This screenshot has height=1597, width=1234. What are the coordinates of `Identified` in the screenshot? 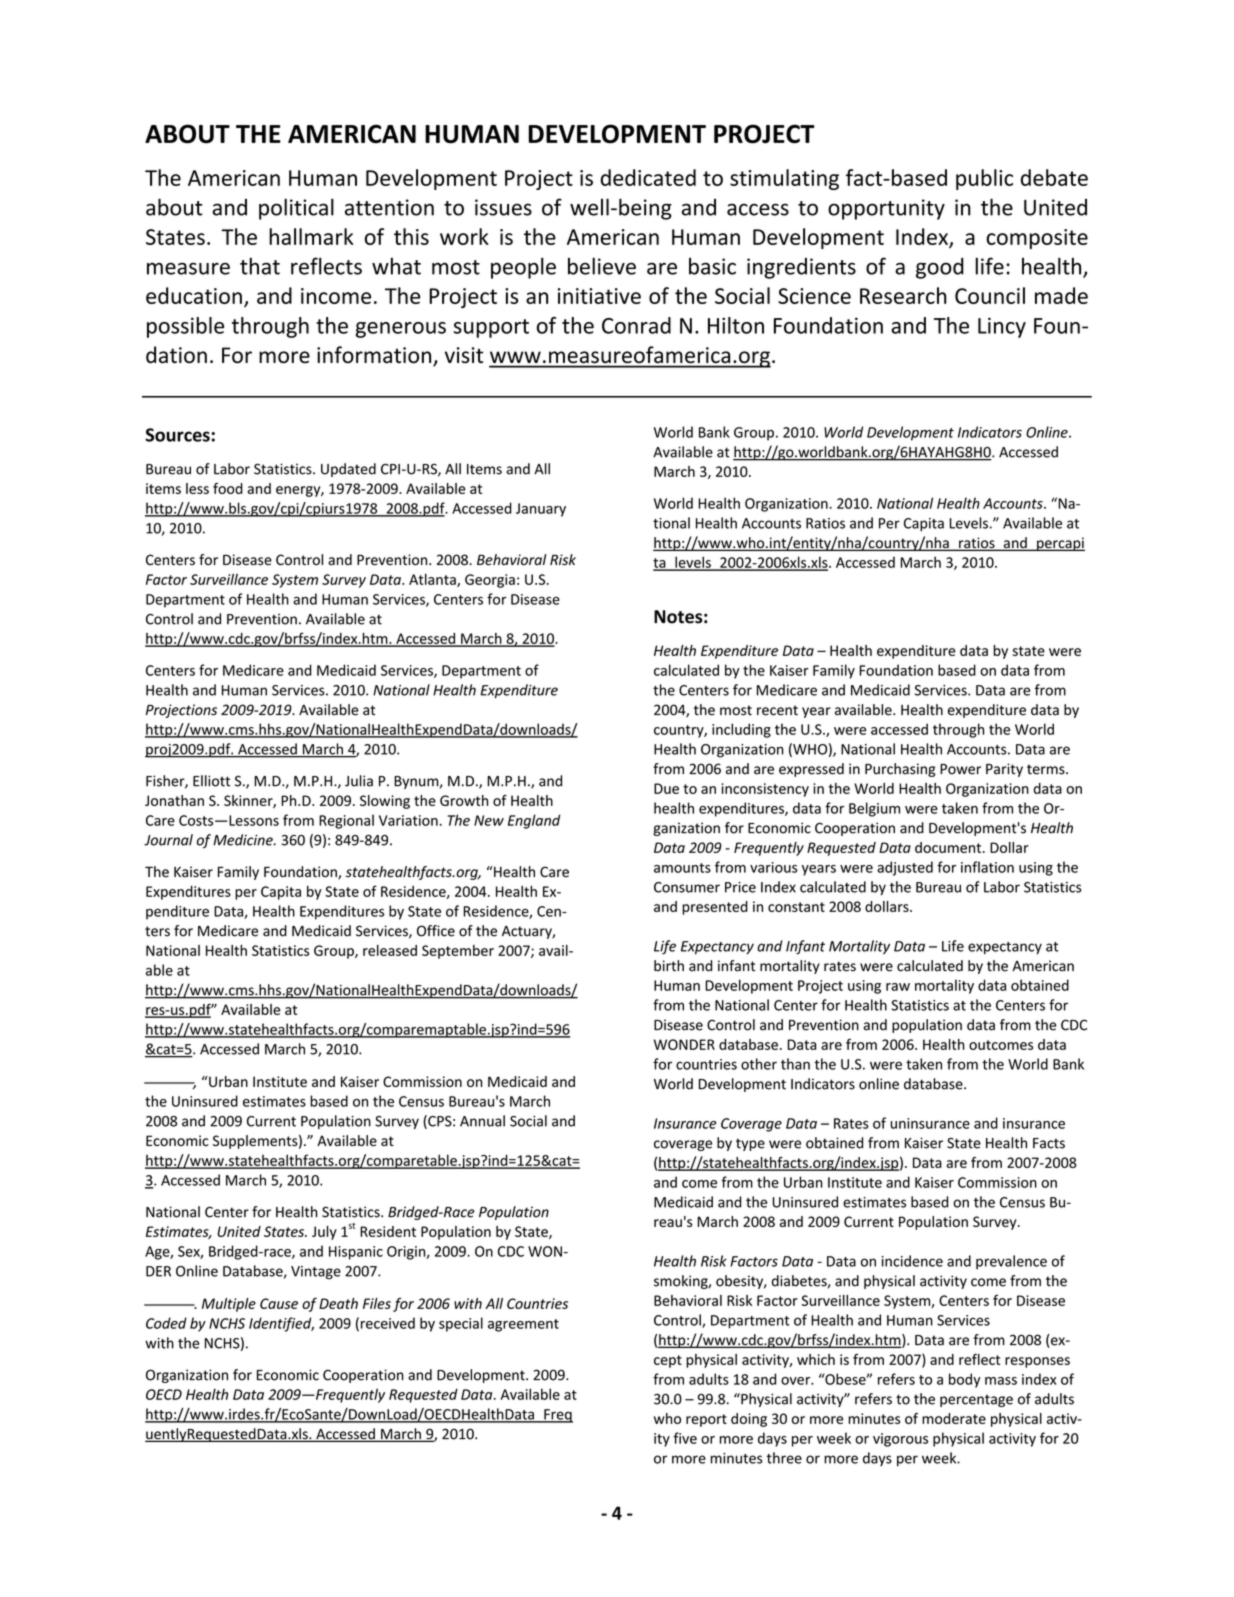 It's located at (281, 1324).
